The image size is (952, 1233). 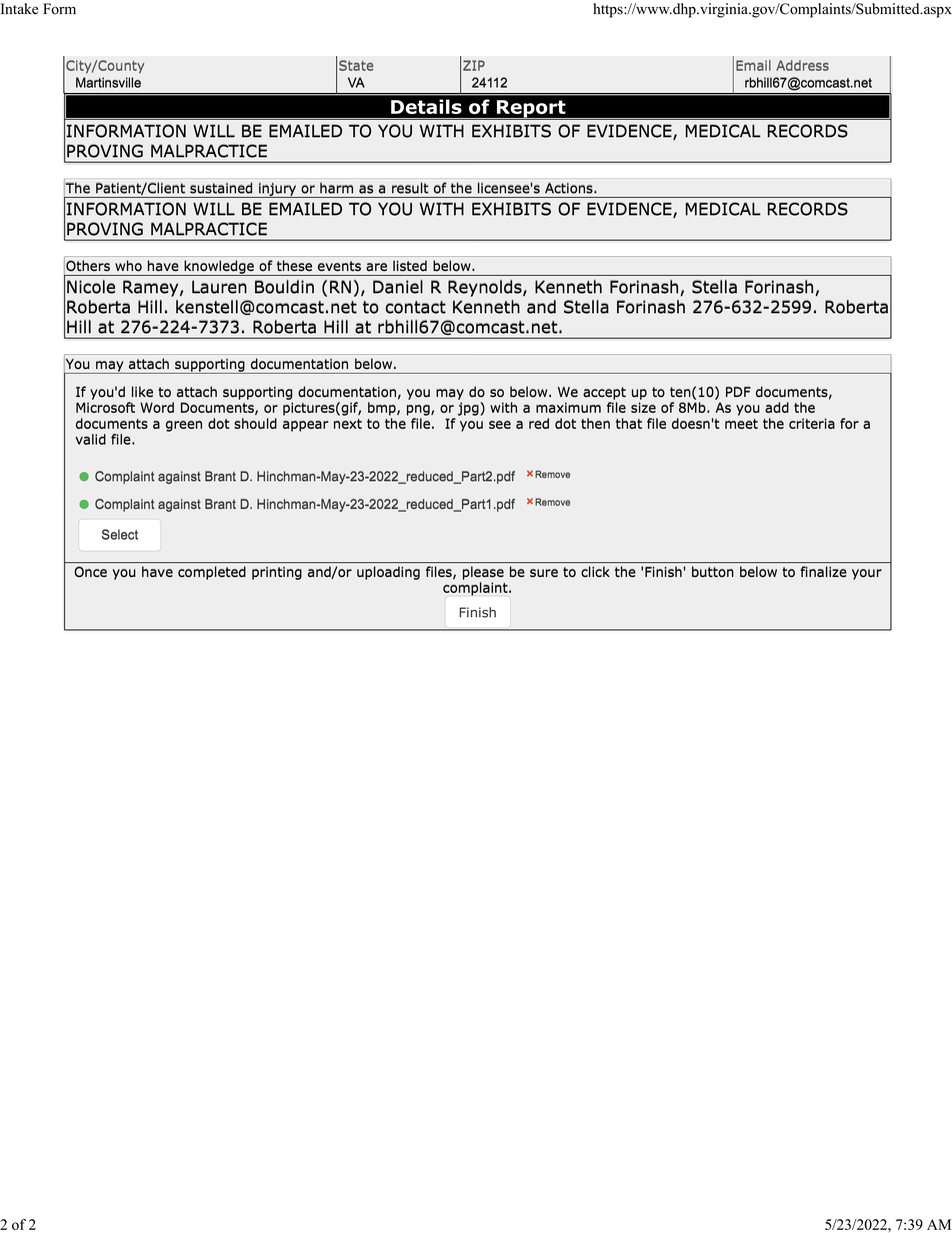 What do you see at coordinates (91, 439) in the document?
I see `valid` at bounding box center [91, 439].
